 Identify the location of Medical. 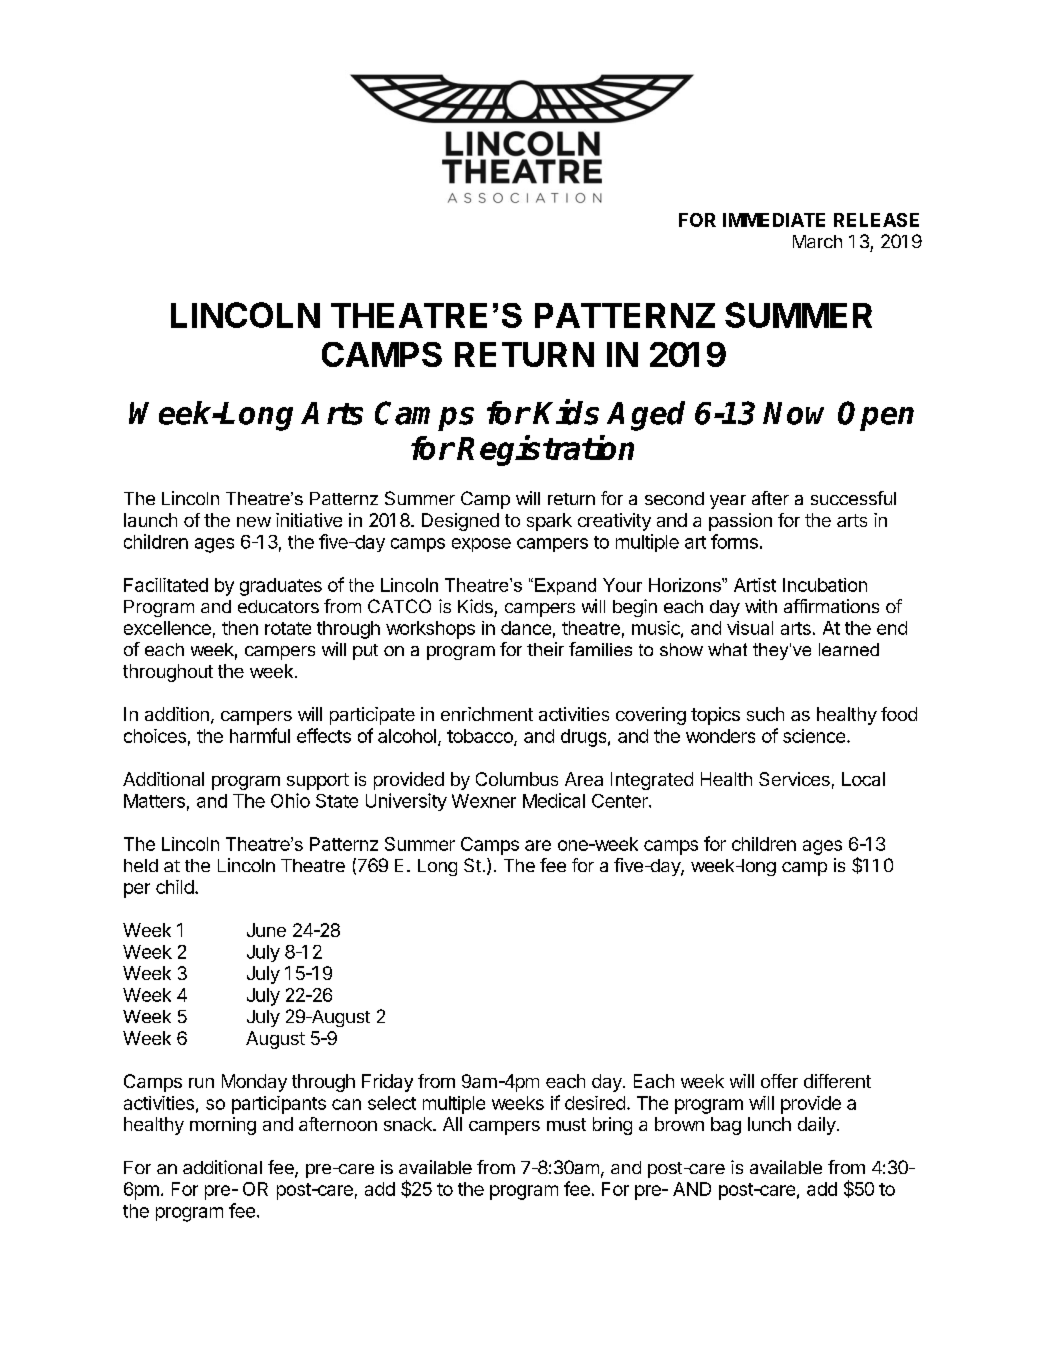
(554, 800).
